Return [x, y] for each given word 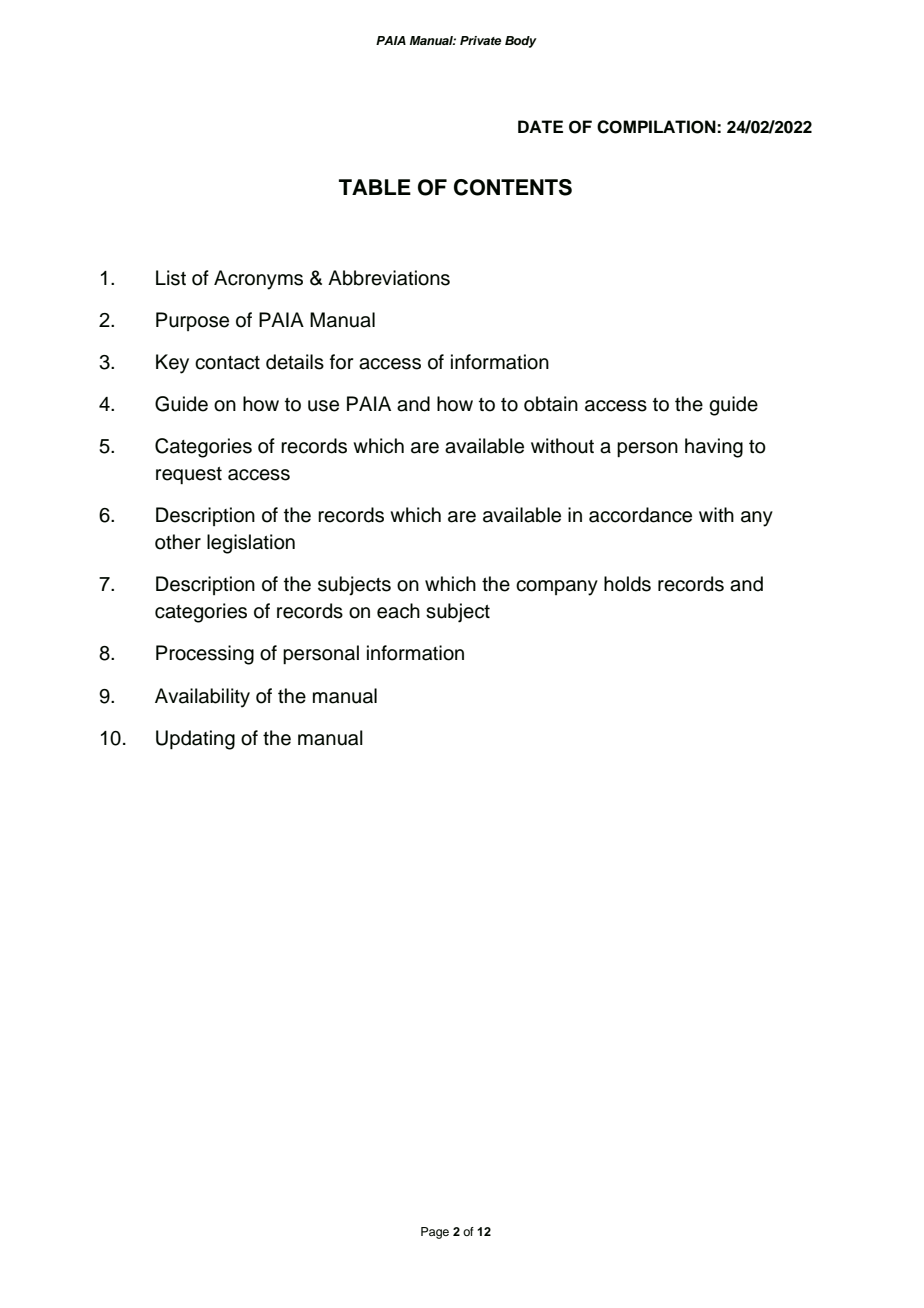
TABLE [375, 187]
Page [435, 1233]
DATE [540, 126]
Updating [195, 740]
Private [480, 40]
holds [627, 584]
